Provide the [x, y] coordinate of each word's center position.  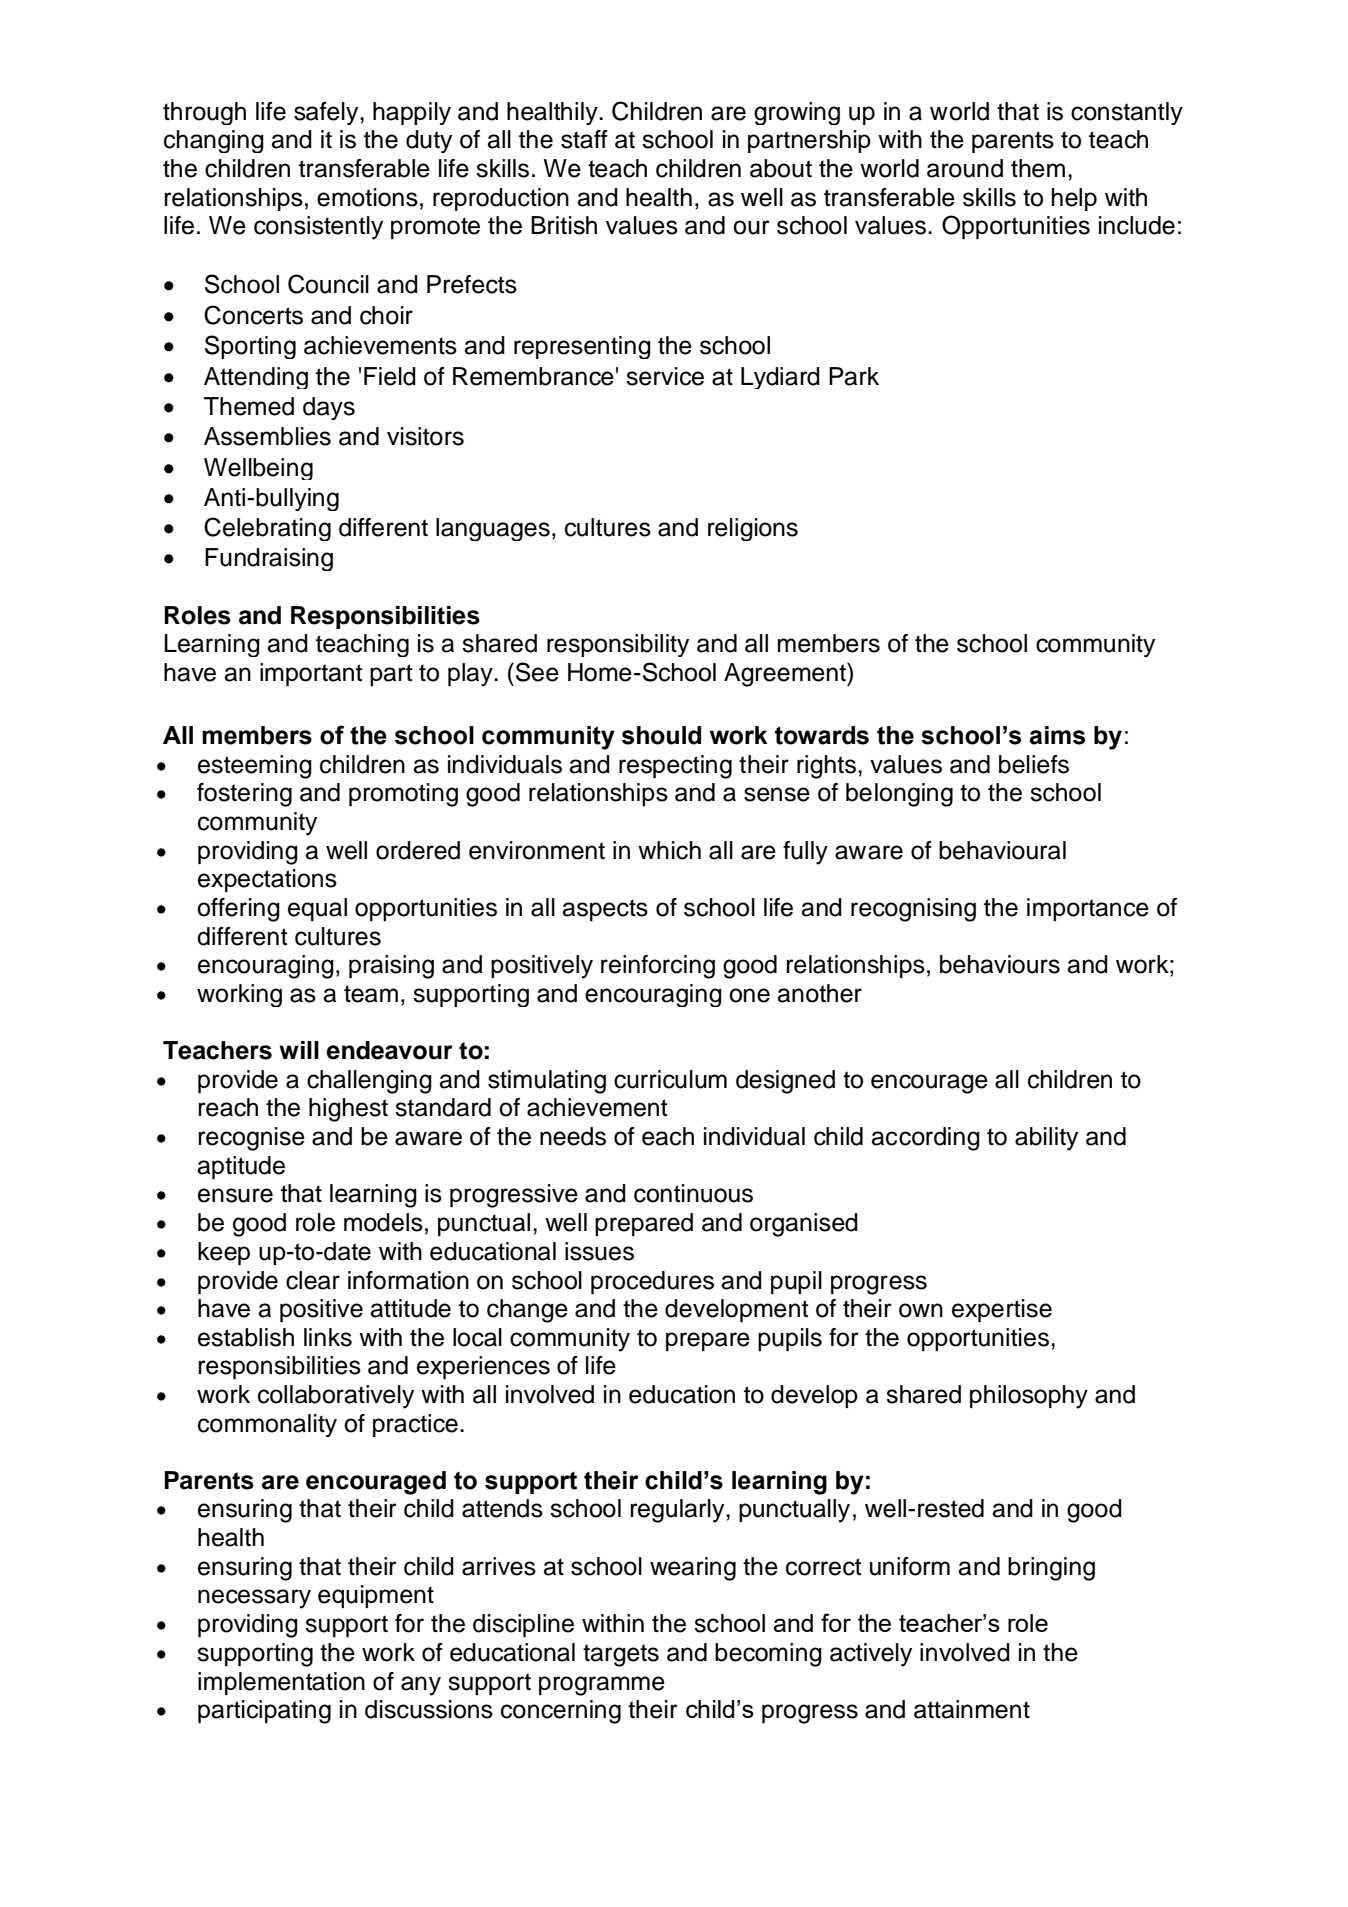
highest [348, 1110]
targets [621, 1655]
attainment [972, 1709]
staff [584, 139]
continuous [693, 1193]
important [311, 674]
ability [1046, 1139]
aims [1057, 735]
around [965, 168]
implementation [281, 1683]
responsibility [618, 645]
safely [327, 113]
